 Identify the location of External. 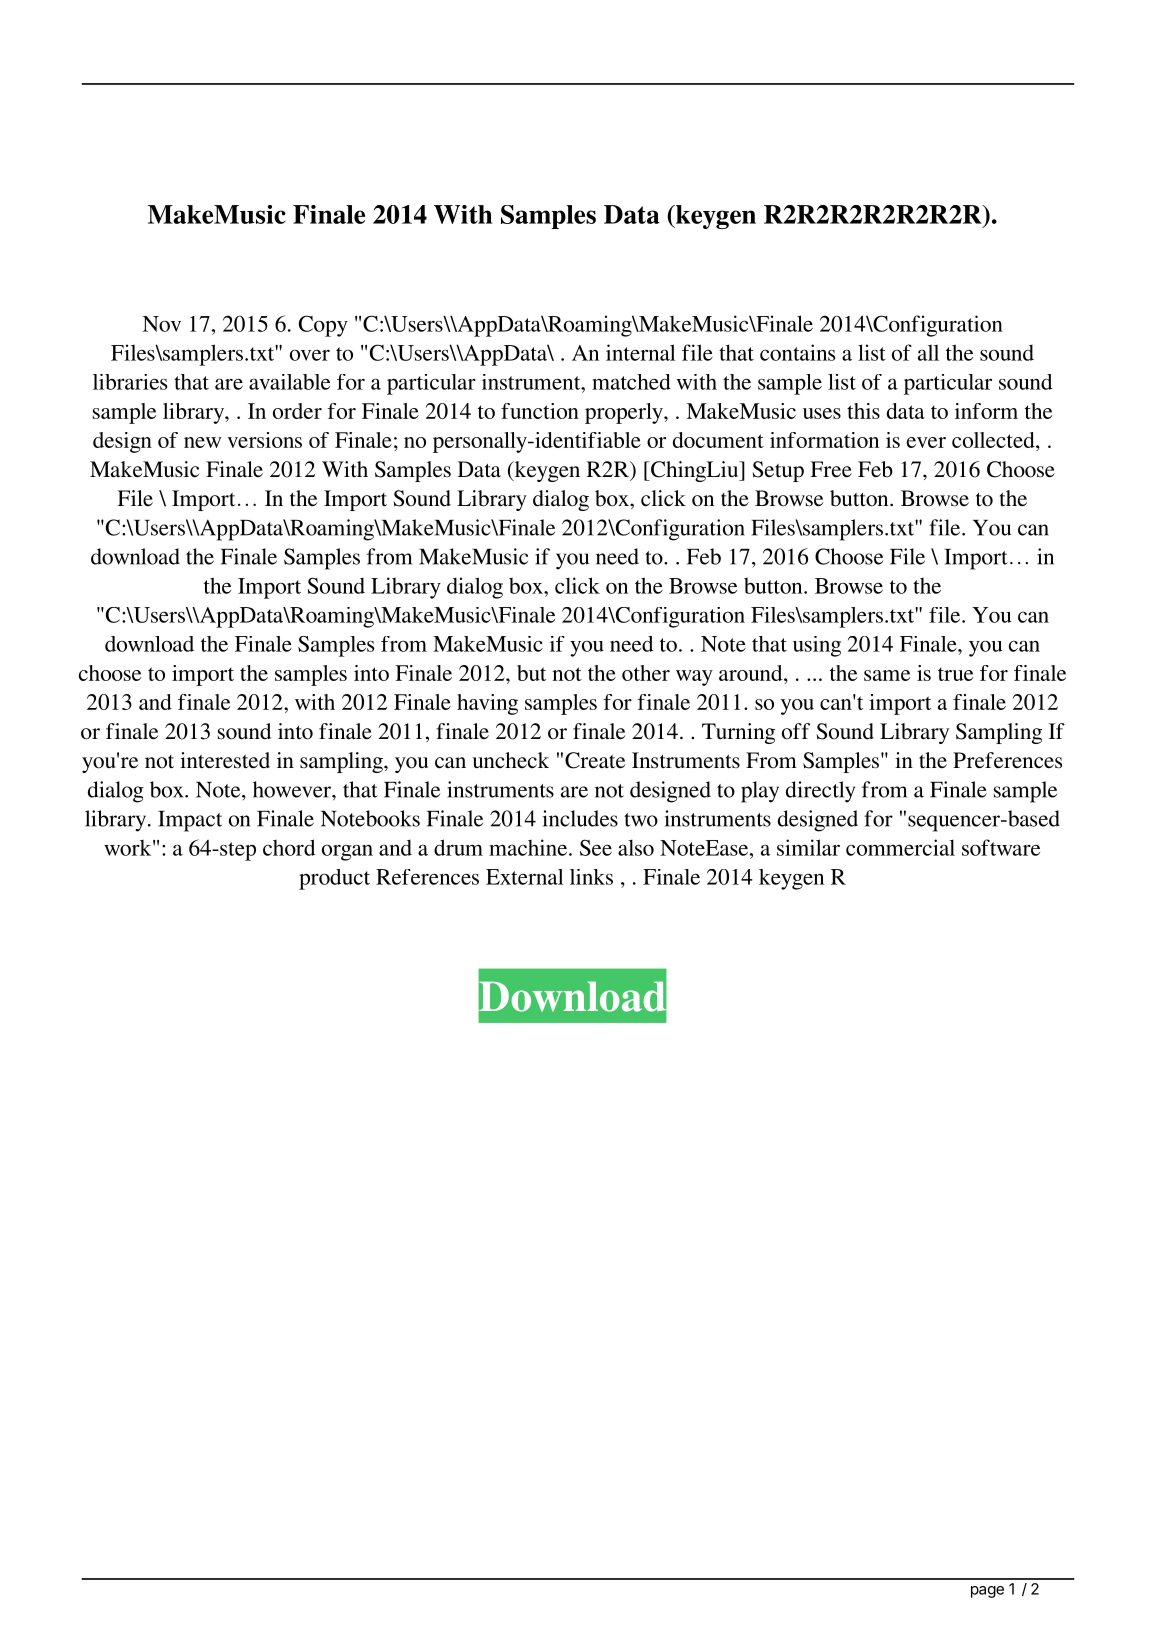
(525, 877).
